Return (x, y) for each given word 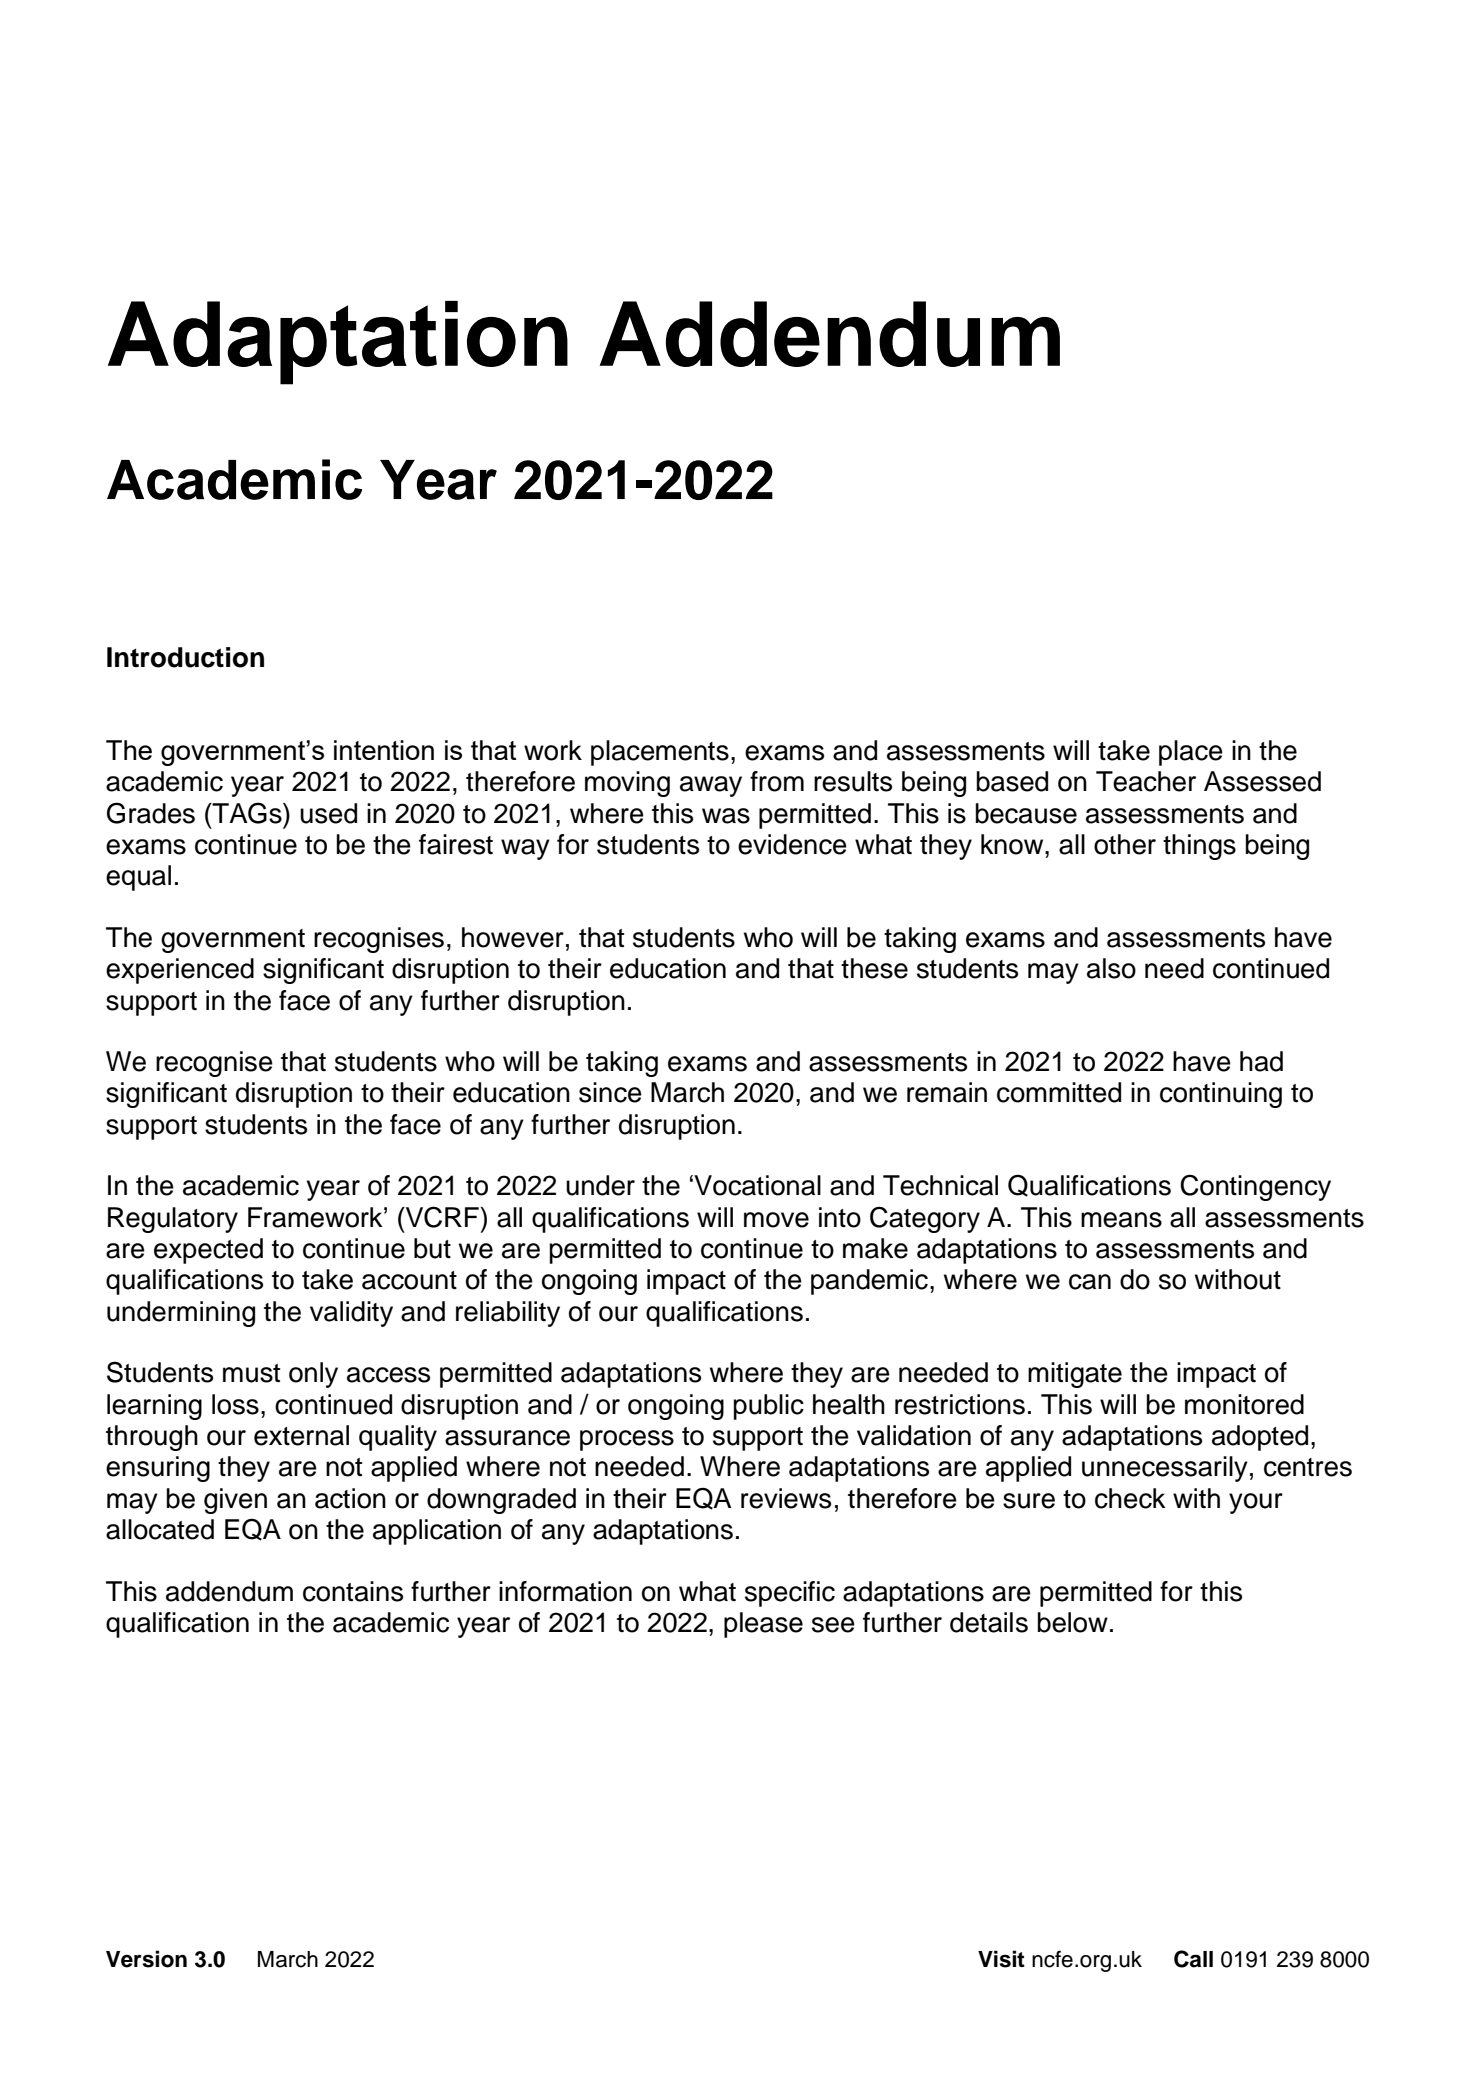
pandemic (869, 1282)
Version (146, 1959)
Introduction (185, 657)
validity (351, 1314)
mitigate (1075, 1375)
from (777, 781)
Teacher (1146, 781)
